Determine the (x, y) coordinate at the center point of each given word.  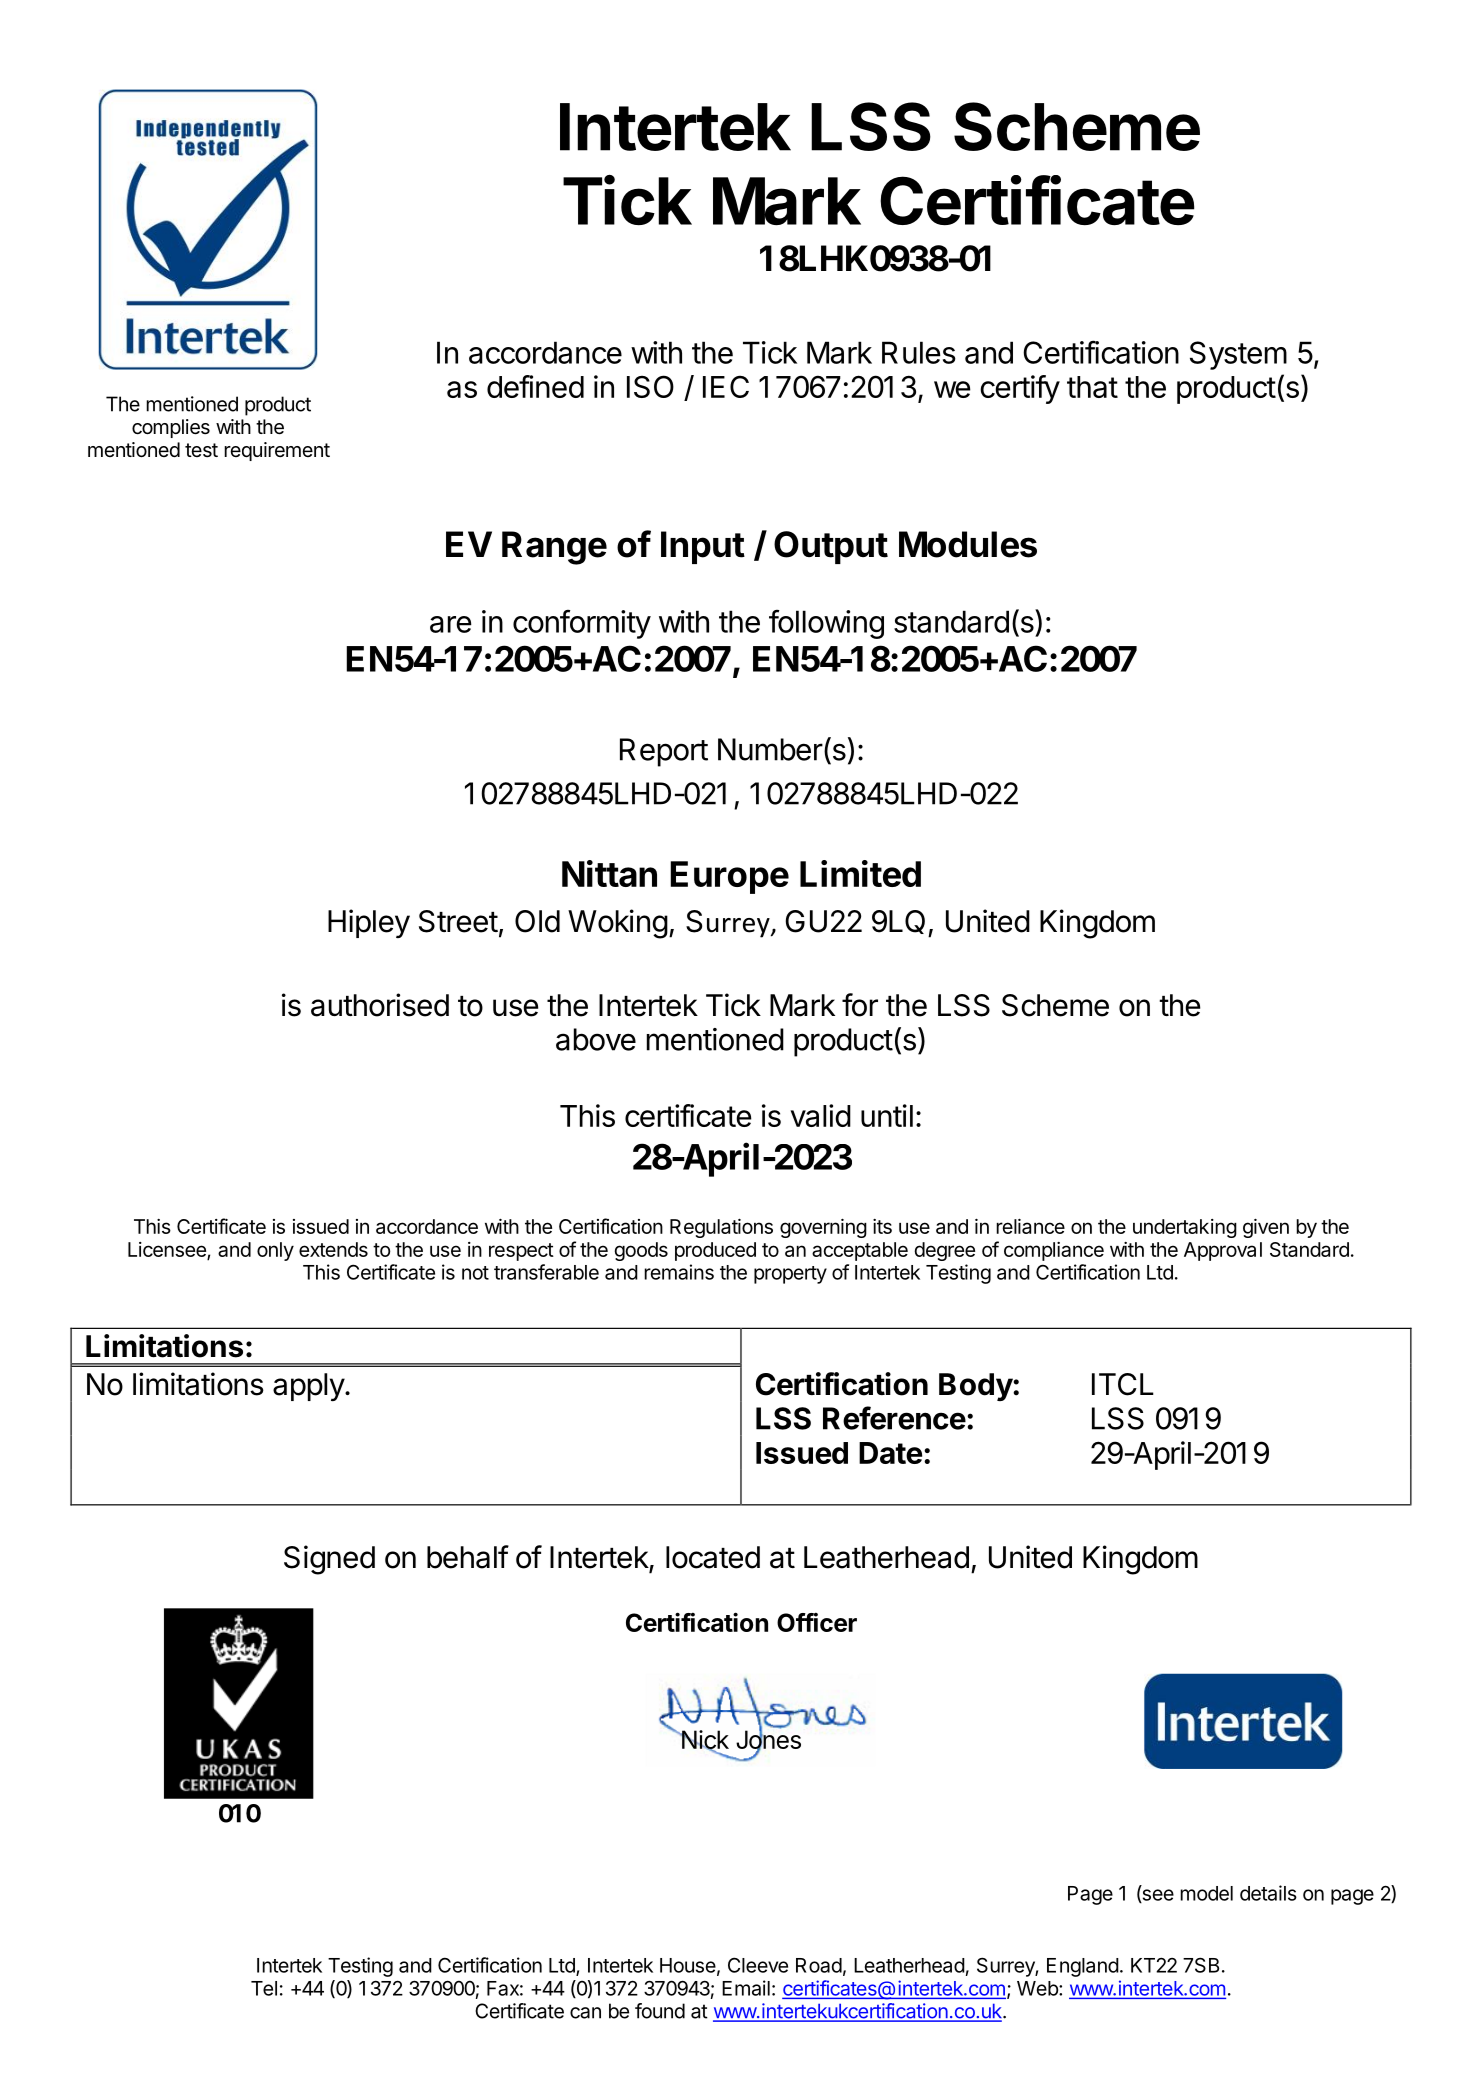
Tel (264, 1988)
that (1092, 387)
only (275, 1251)
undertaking (1185, 1228)
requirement (277, 451)
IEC (726, 386)
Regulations (721, 1228)
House (688, 1965)
